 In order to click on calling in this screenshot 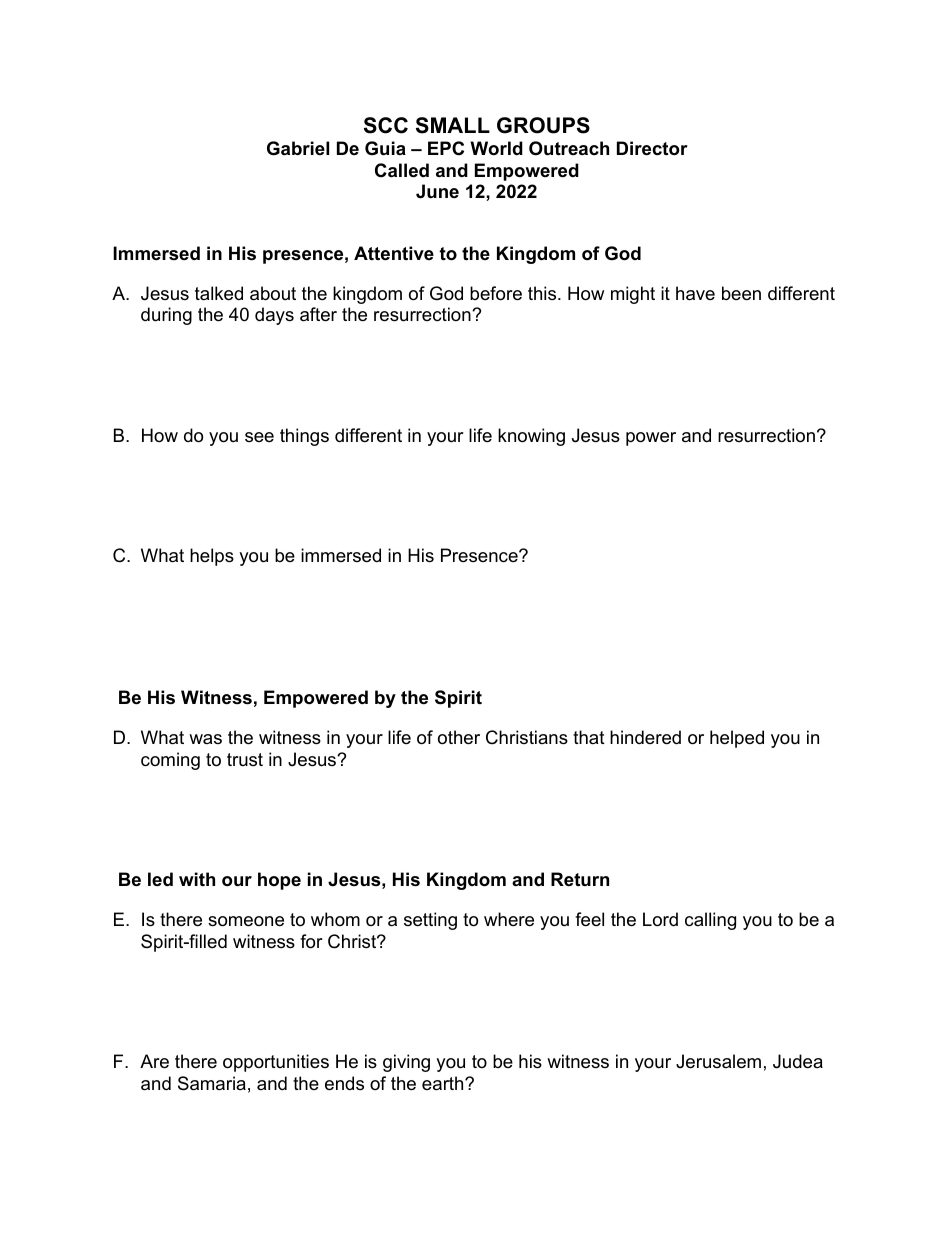, I will do `click(710, 921)`.
